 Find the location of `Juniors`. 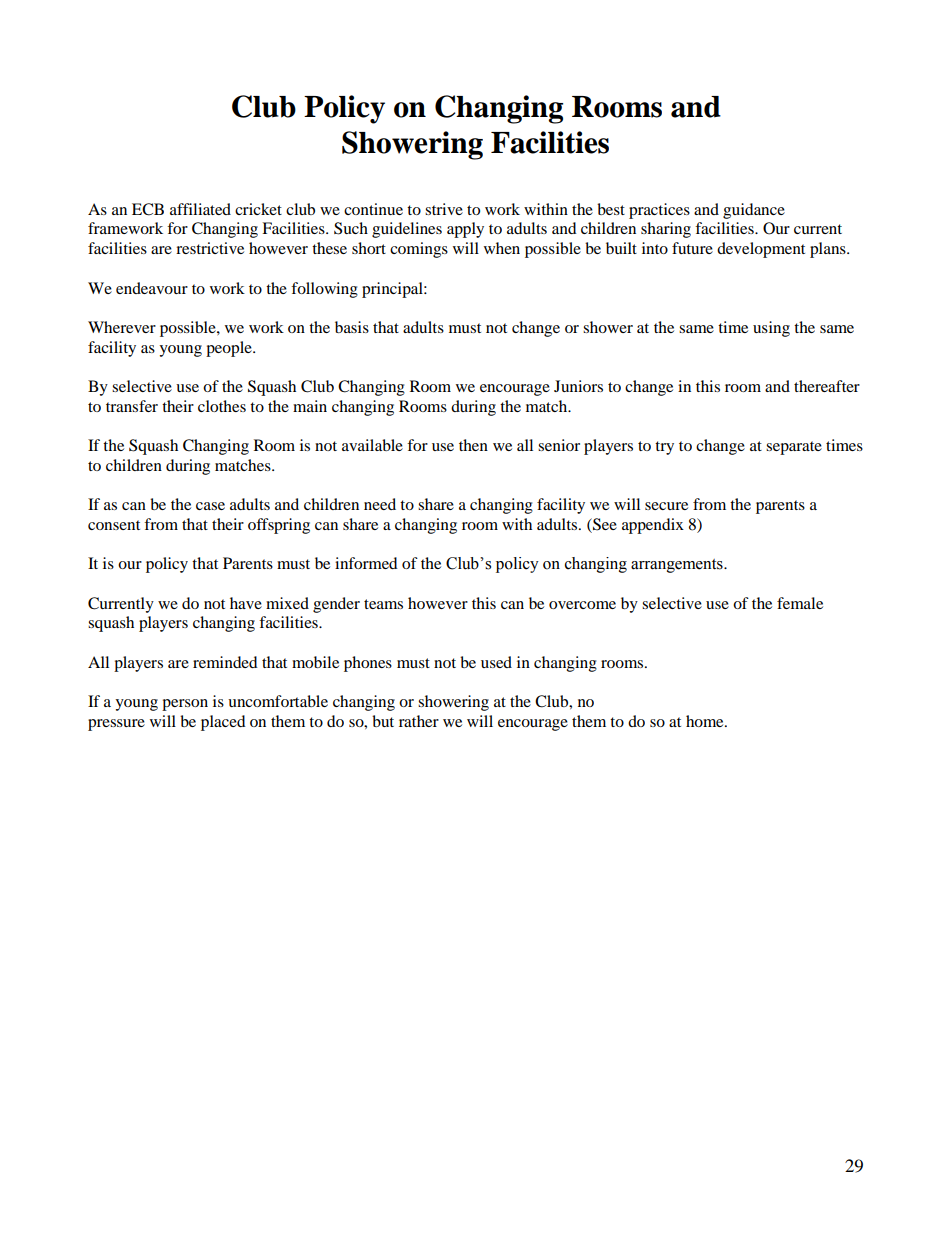

Juniors is located at coordinates (578, 386).
